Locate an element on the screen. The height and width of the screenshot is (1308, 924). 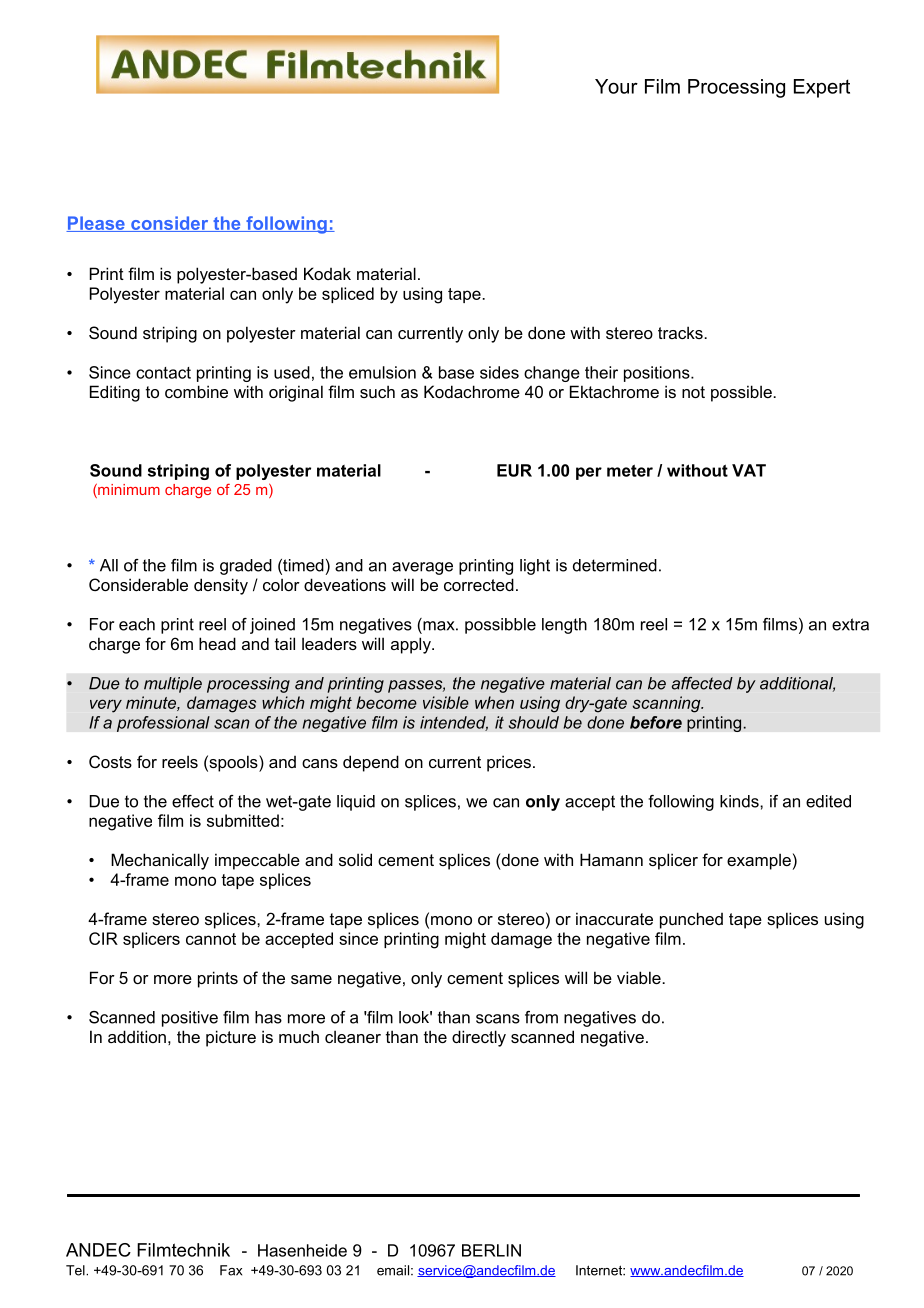
combine is located at coordinates (196, 391).
